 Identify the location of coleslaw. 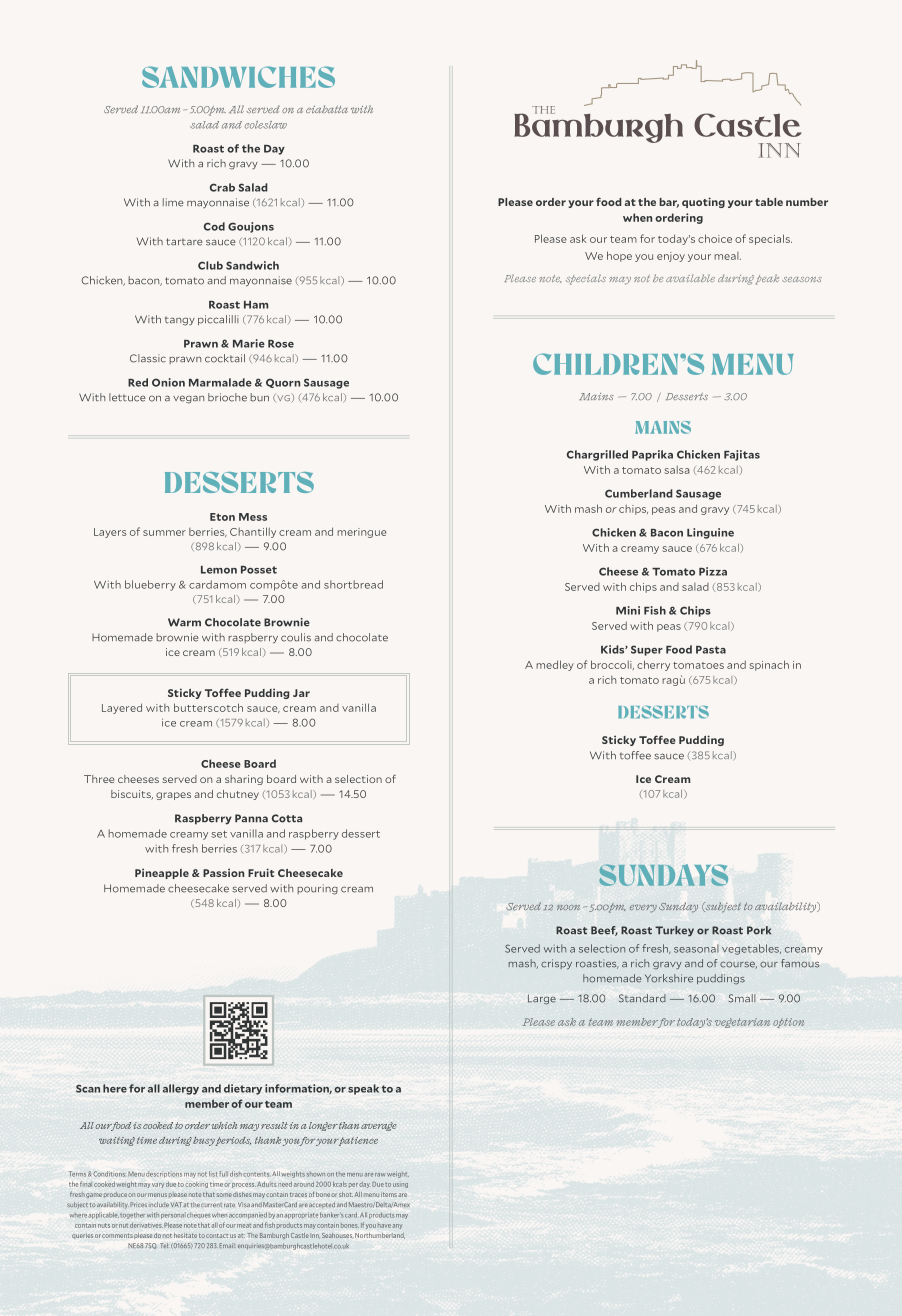
(266, 125).
